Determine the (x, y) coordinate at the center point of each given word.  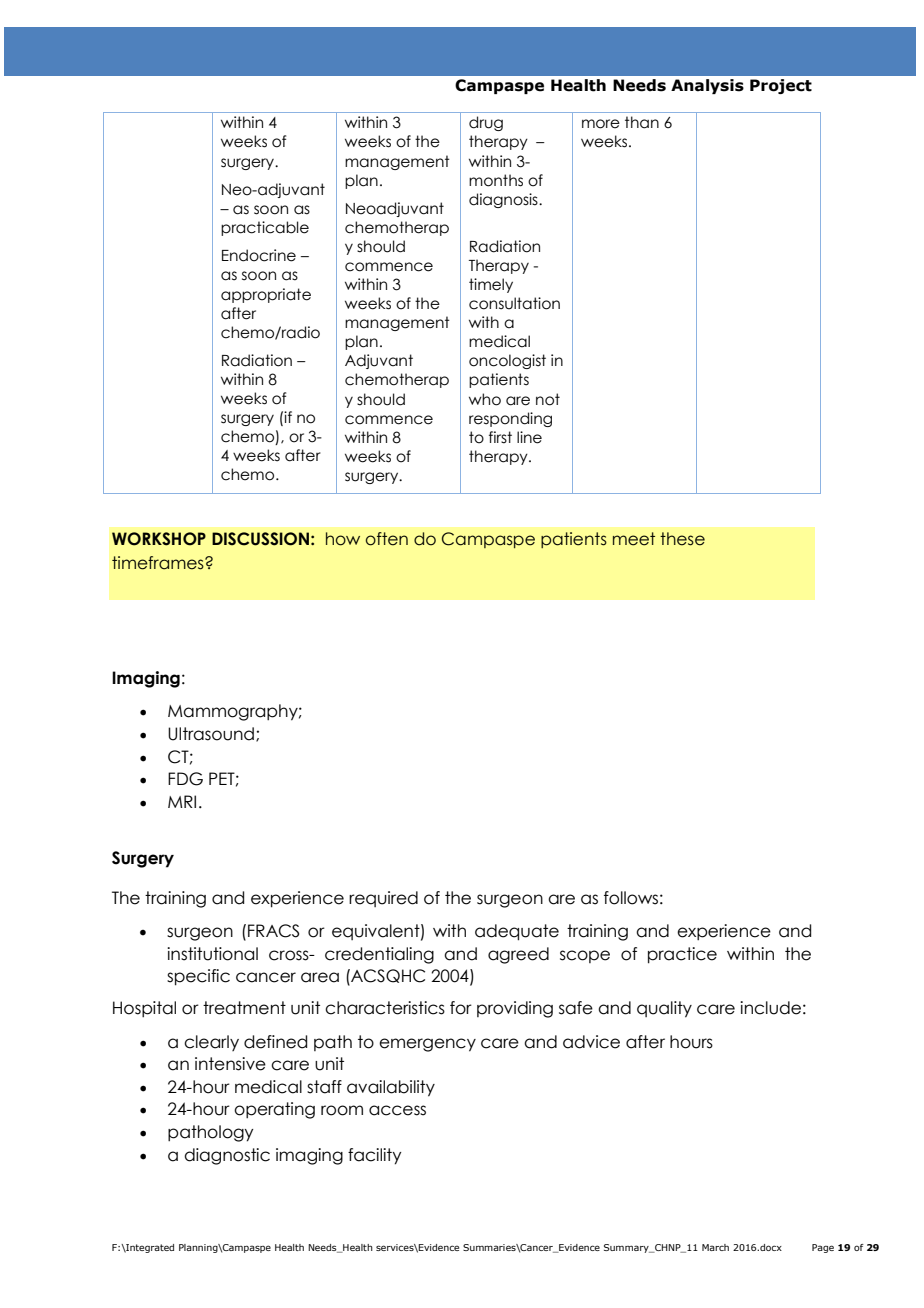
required (383, 899)
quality (664, 1009)
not (548, 399)
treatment (244, 1008)
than (642, 122)
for (461, 1008)
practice (682, 955)
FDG (185, 779)
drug (486, 123)
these (682, 539)
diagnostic (227, 1156)
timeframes (159, 563)
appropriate (266, 295)
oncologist (507, 361)
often (386, 539)
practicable (265, 228)
